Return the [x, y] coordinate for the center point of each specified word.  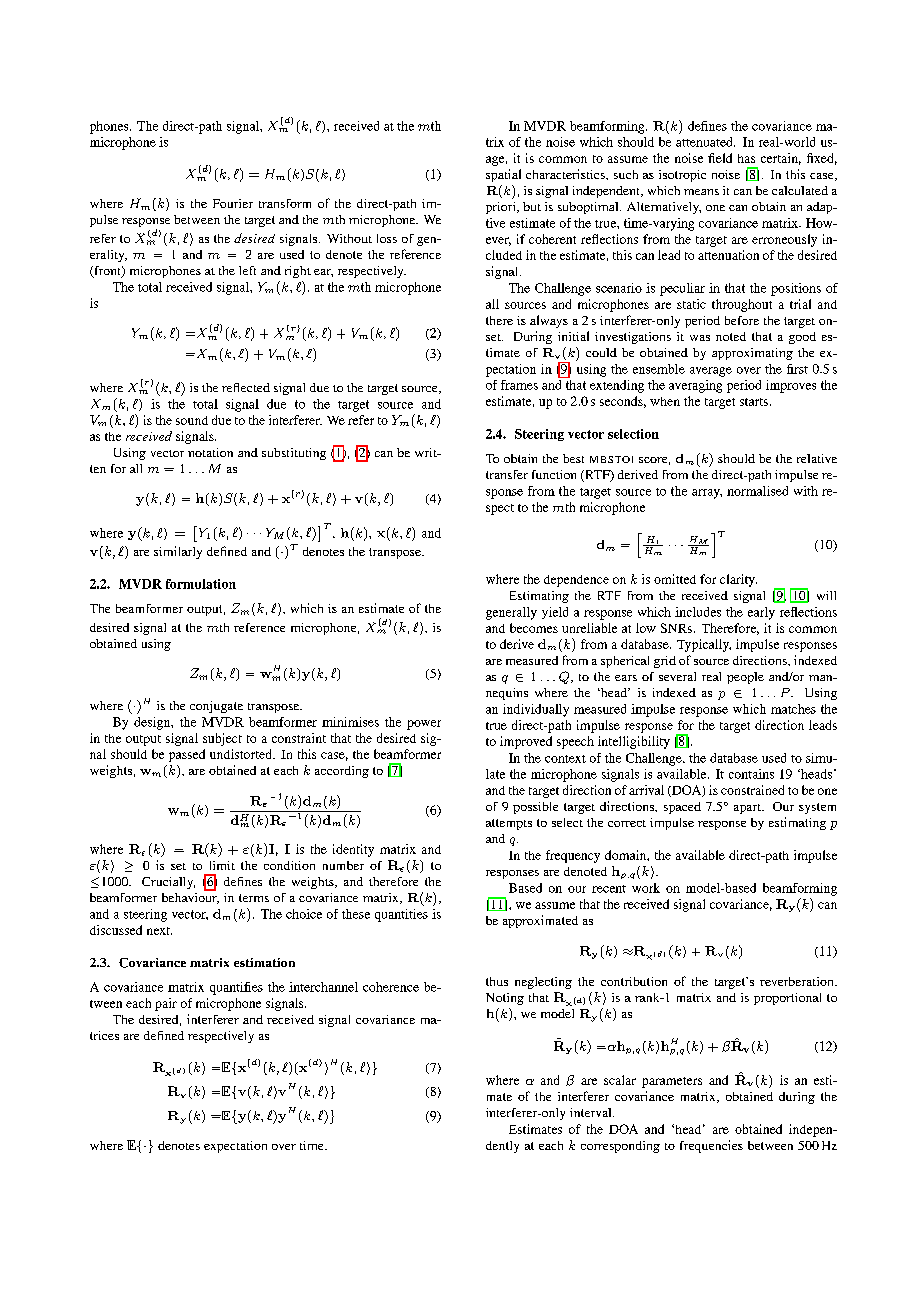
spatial [503, 175]
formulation [201, 584]
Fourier [233, 203]
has [746, 158]
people [745, 678]
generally [511, 613]
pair [166, 1004]
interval [592, 1112]
